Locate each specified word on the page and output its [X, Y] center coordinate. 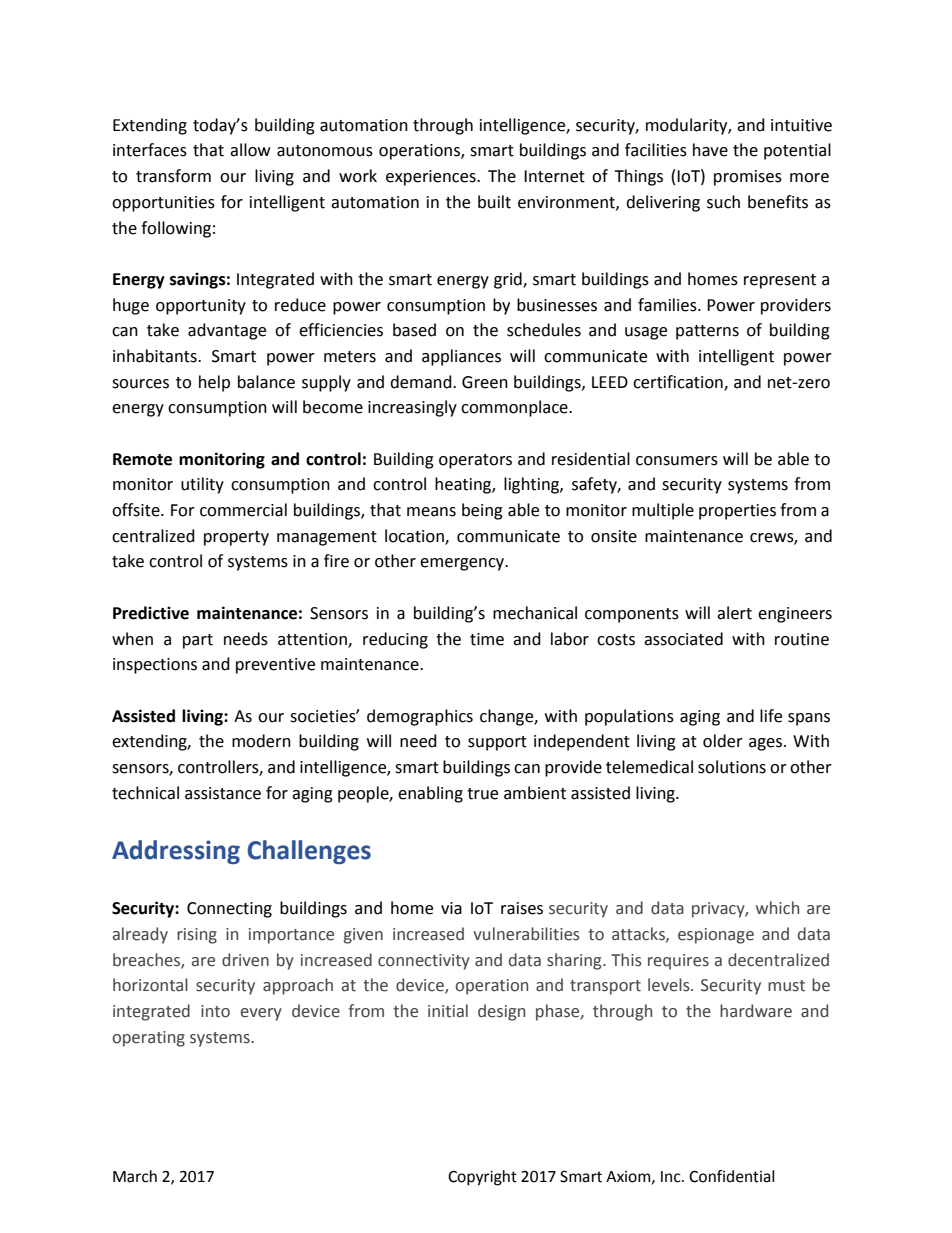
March [135, 1176]
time [487, 639]
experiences [432, 178]
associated [683, 639]
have [710, 150]
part [198, 641]
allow [250, 150]
